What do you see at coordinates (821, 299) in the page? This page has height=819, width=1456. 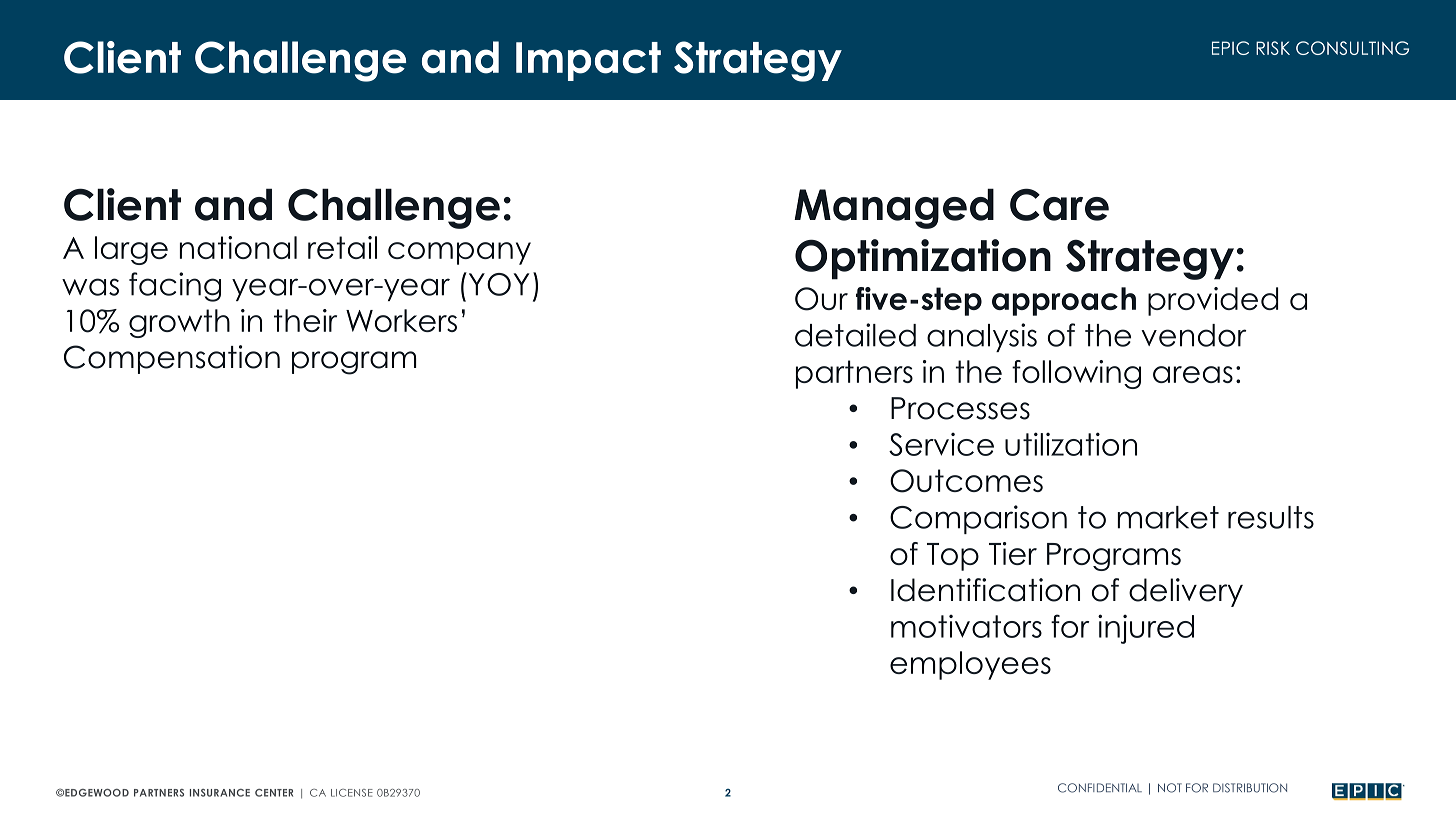 I see `Our` at bounding box center [821, 299].
